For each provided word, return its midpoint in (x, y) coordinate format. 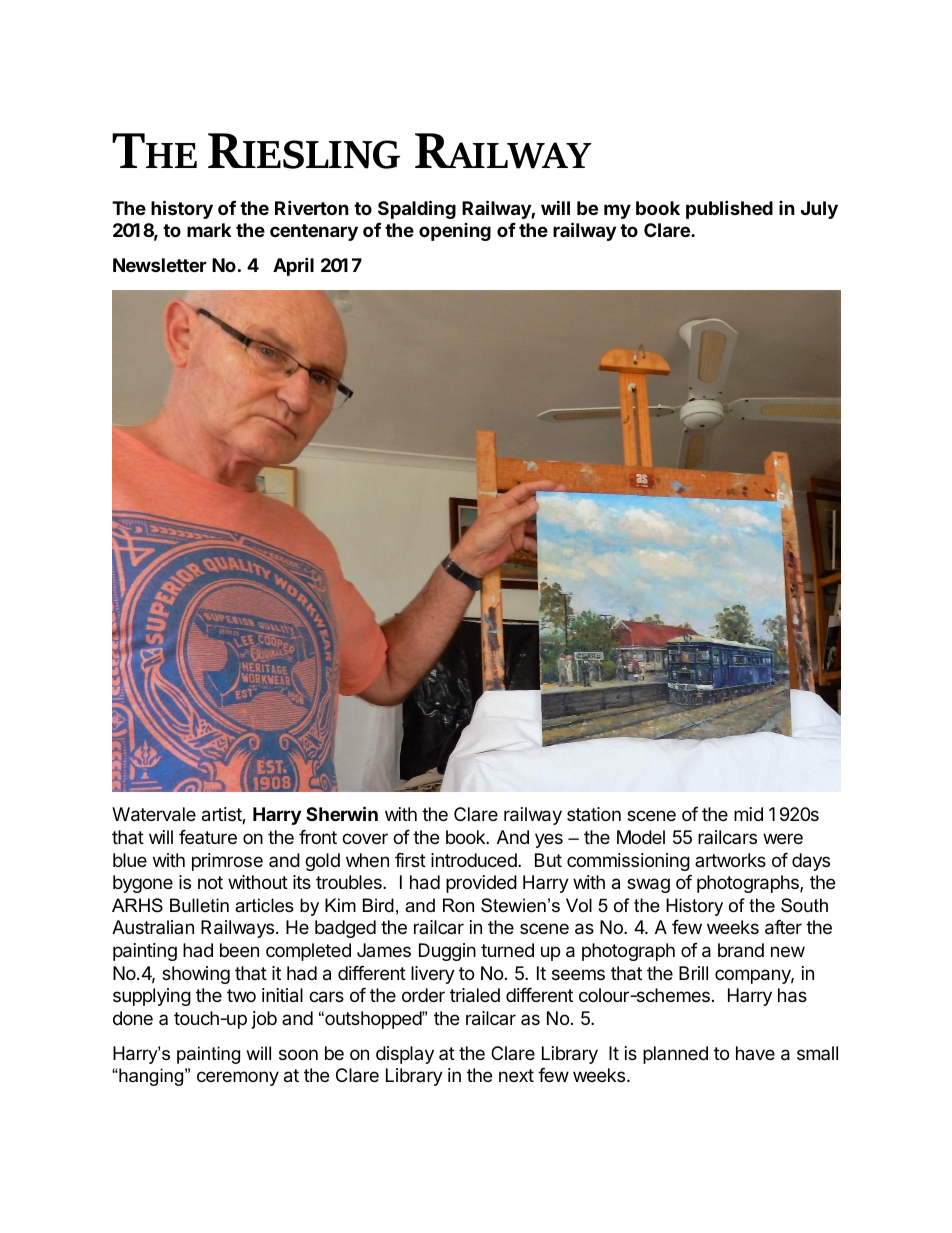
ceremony (238, 1078)
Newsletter (160, 265)
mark (209, 230)
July (819, 210)
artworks (730, 860)
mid (748, 814)
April (293, 266)
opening (455, 232)
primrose (227, 862)
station (594, 814)
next (516, 1075)
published (729, 209)
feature (208, 837)
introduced (475, 860)
